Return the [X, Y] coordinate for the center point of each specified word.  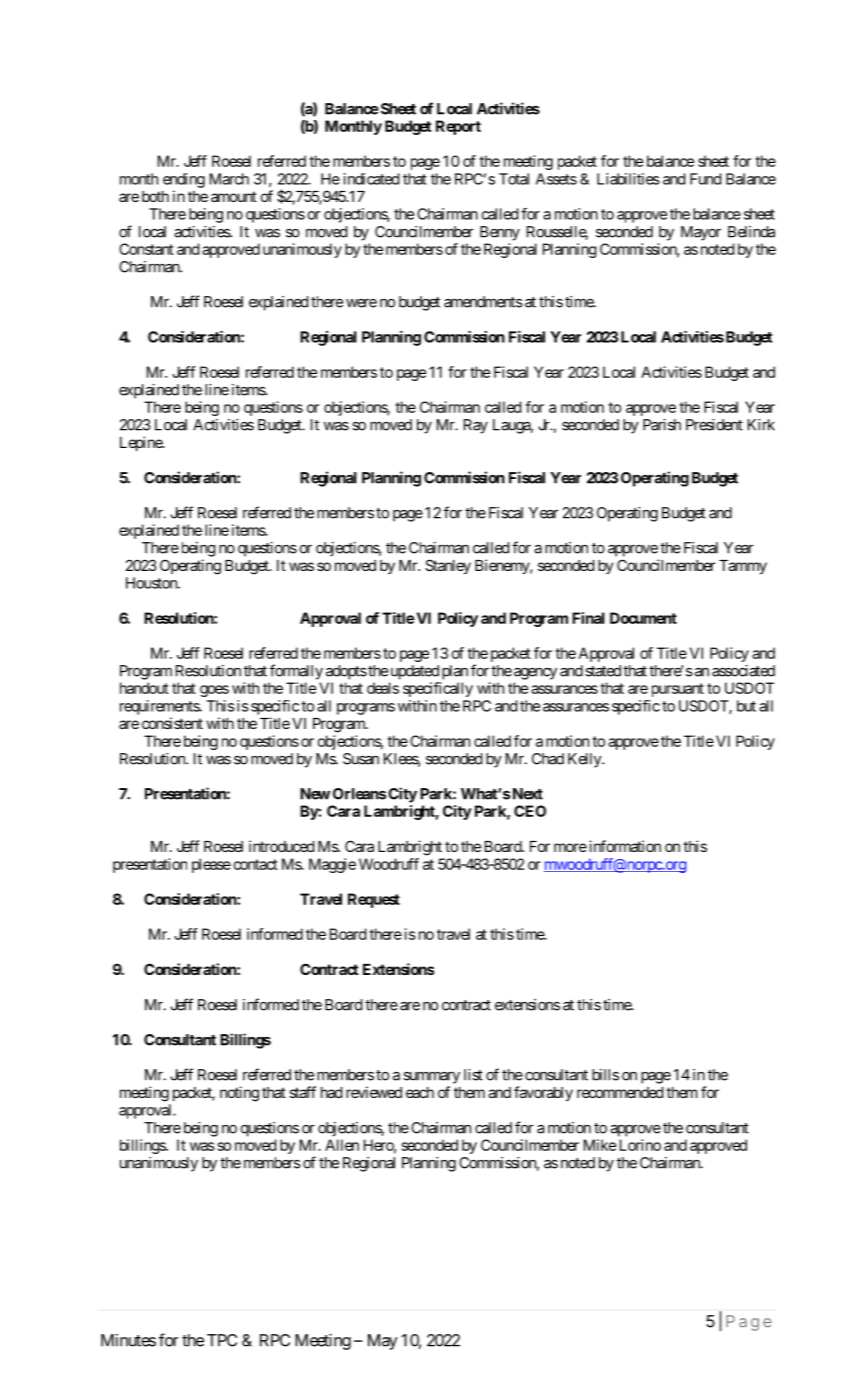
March [229, 179]
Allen [342, 1145]
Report [458, 127]
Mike [600, 1145]
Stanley [448, 566]
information [623, 846]
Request [374, 900]
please [211, 865]
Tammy [743, 567]
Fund [705, 179]
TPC [222, 1340]
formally [296, 672]
